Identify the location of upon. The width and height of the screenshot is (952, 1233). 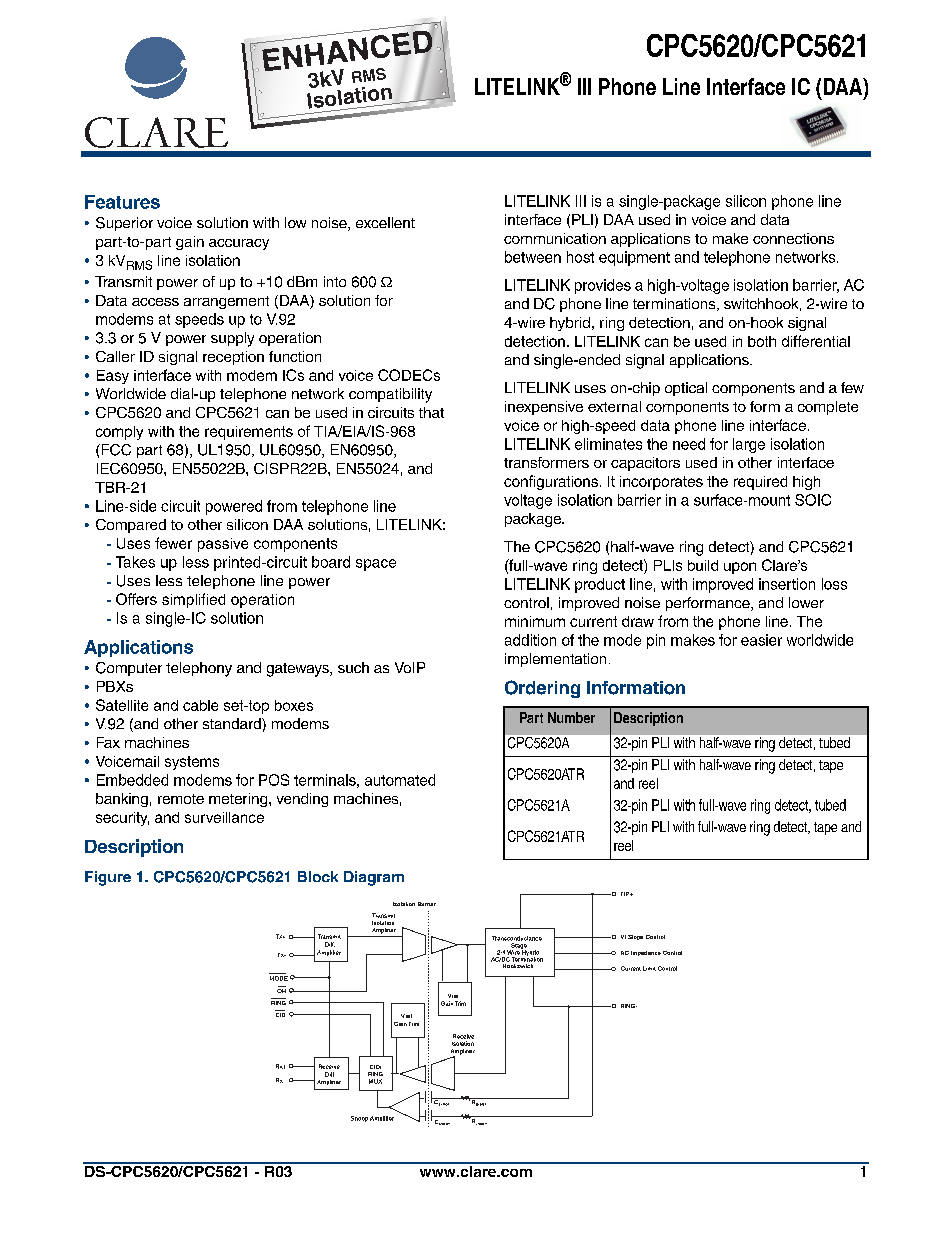
(740, 568).
